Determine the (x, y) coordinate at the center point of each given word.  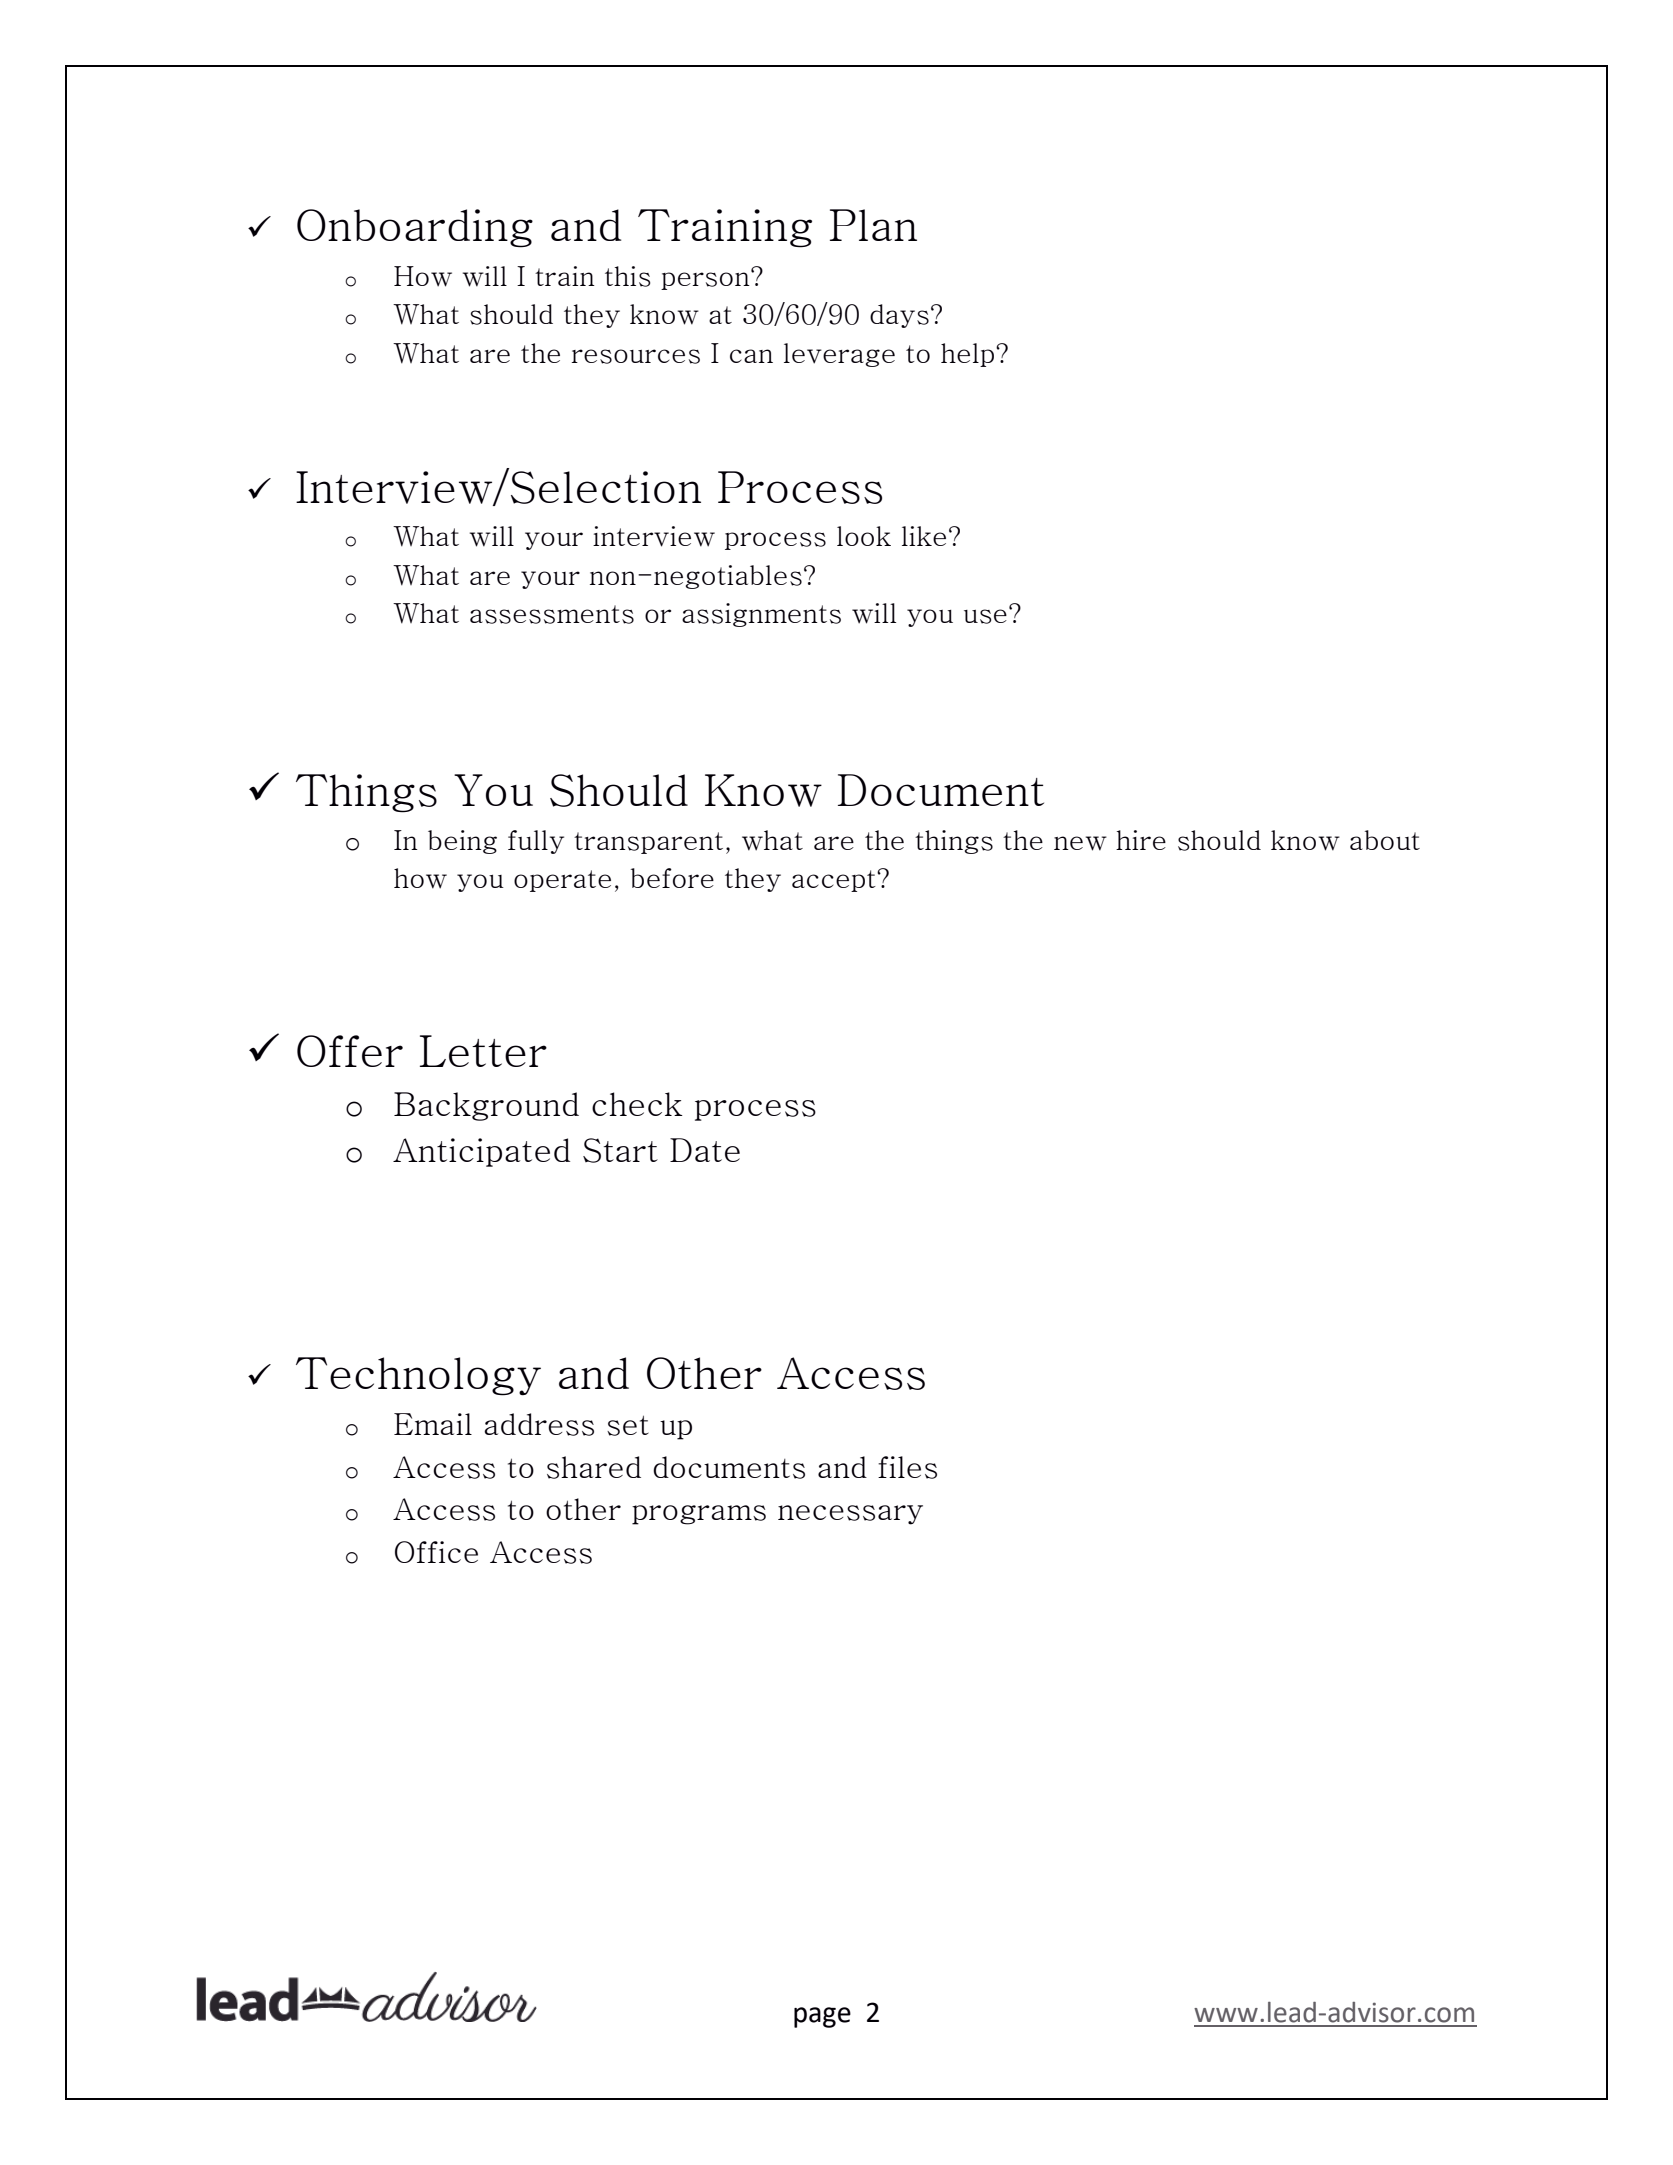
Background (486, 1106)
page (822, 2017)
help (969, 355)
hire (1141, 840)
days (899, 316)
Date (705, 1150)
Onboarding (415, 228)
